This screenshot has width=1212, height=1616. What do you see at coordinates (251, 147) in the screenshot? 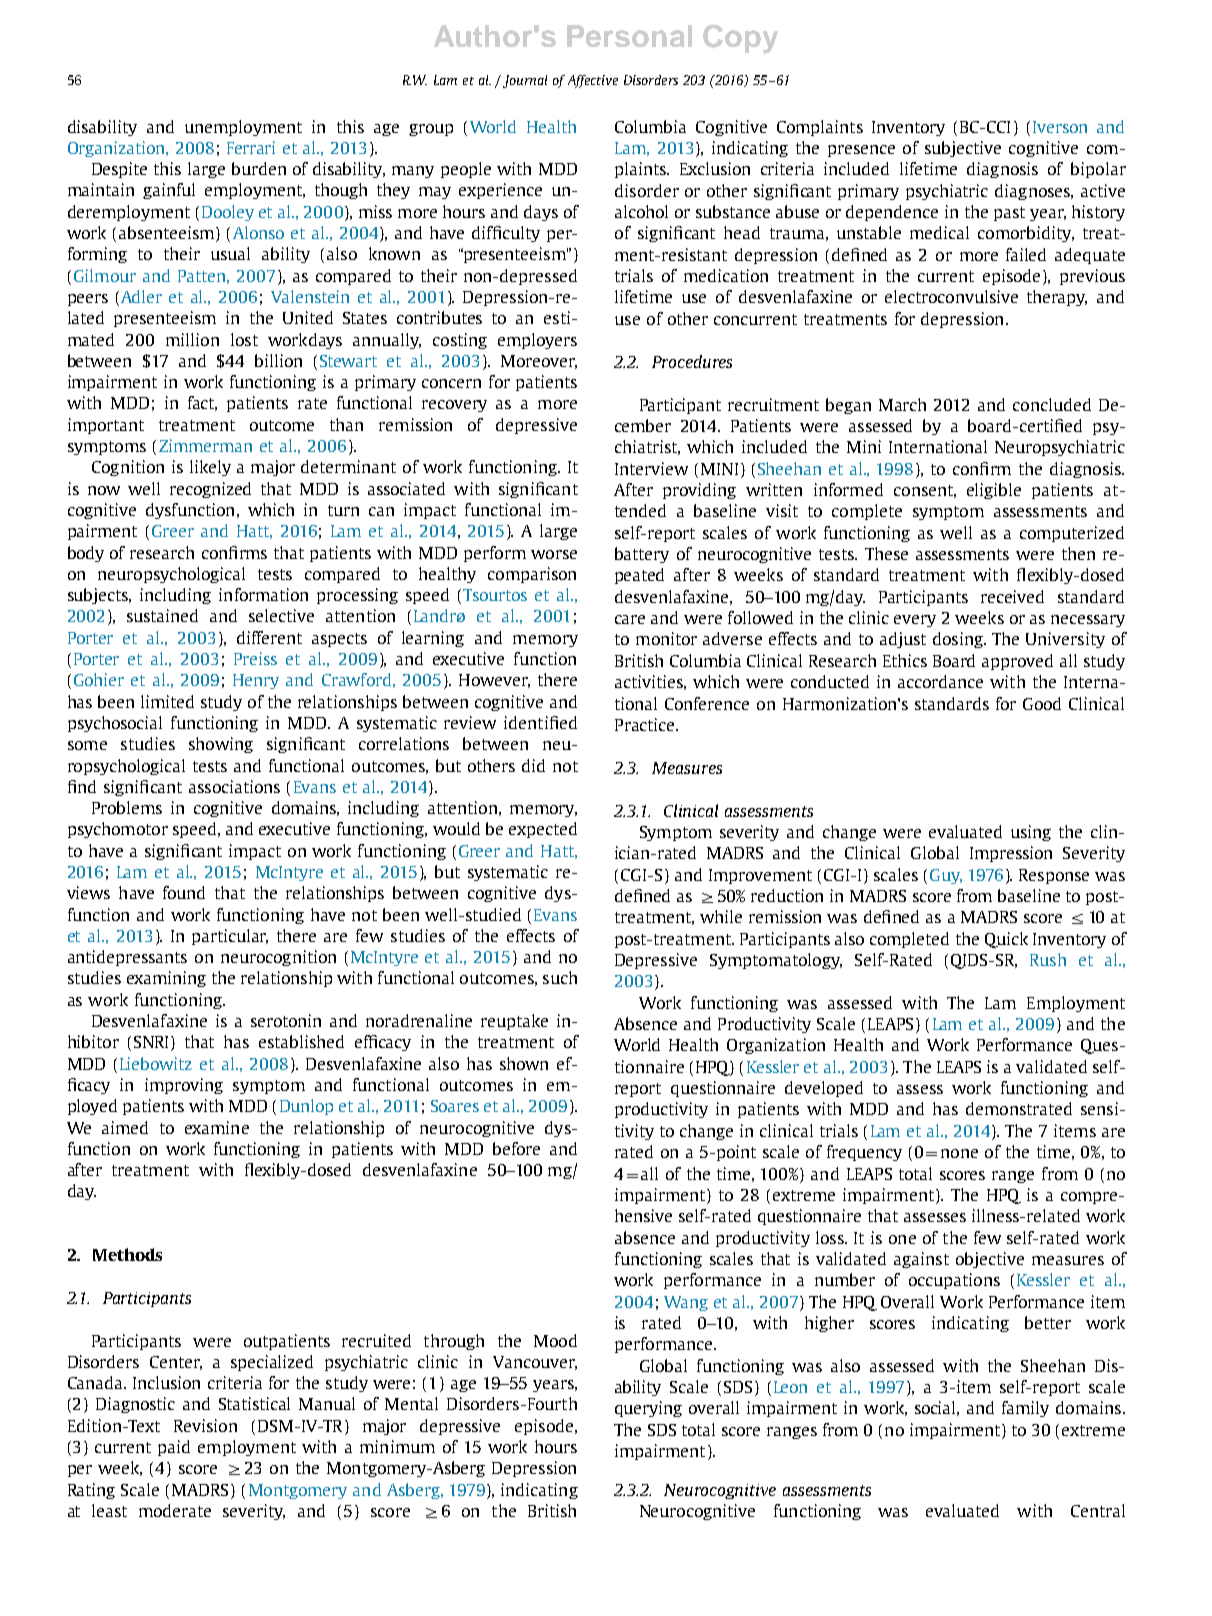
I see `Ferrari` at bounding box center [251, 147].
